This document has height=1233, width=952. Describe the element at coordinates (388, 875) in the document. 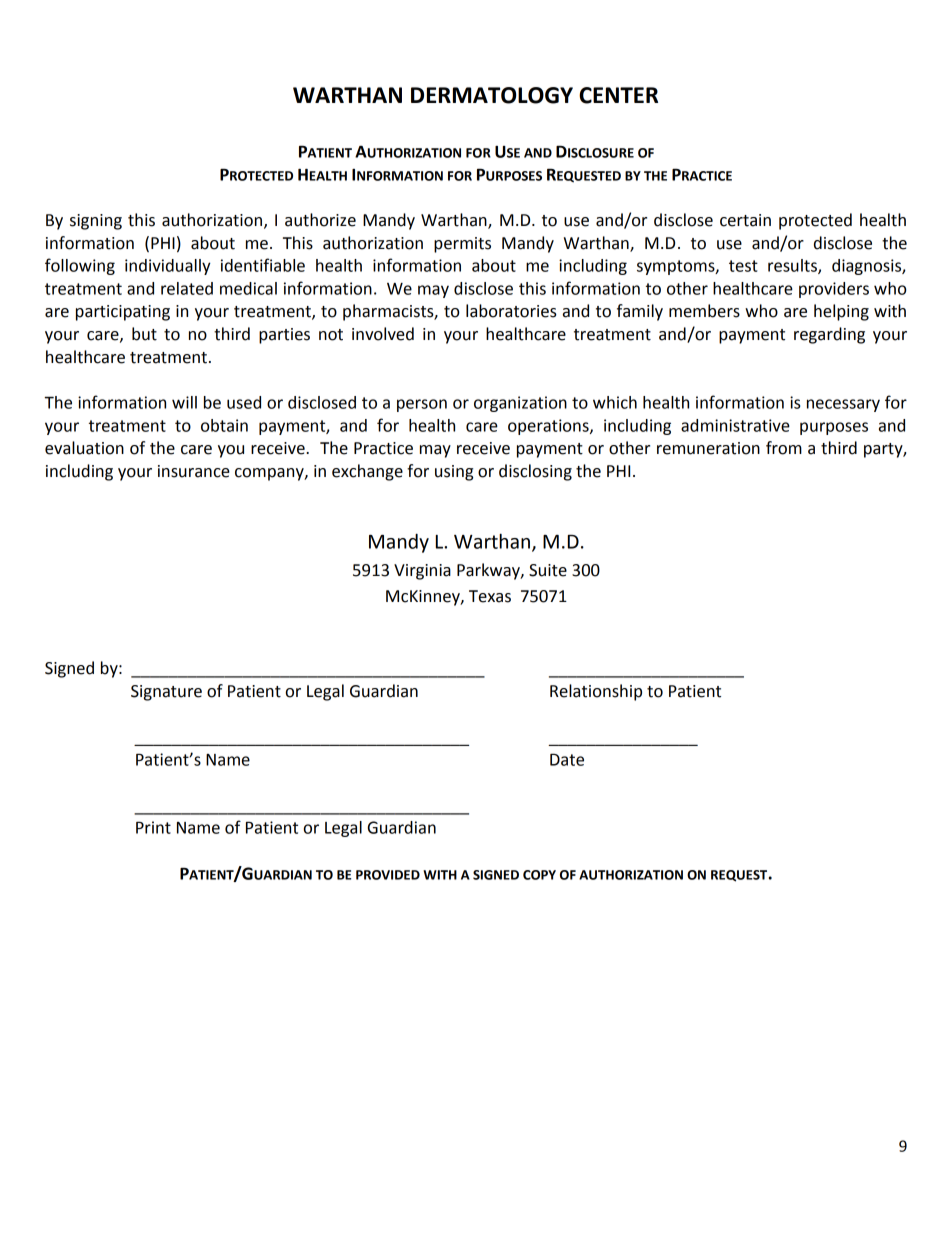

I see `PROVIDED` at that location.
